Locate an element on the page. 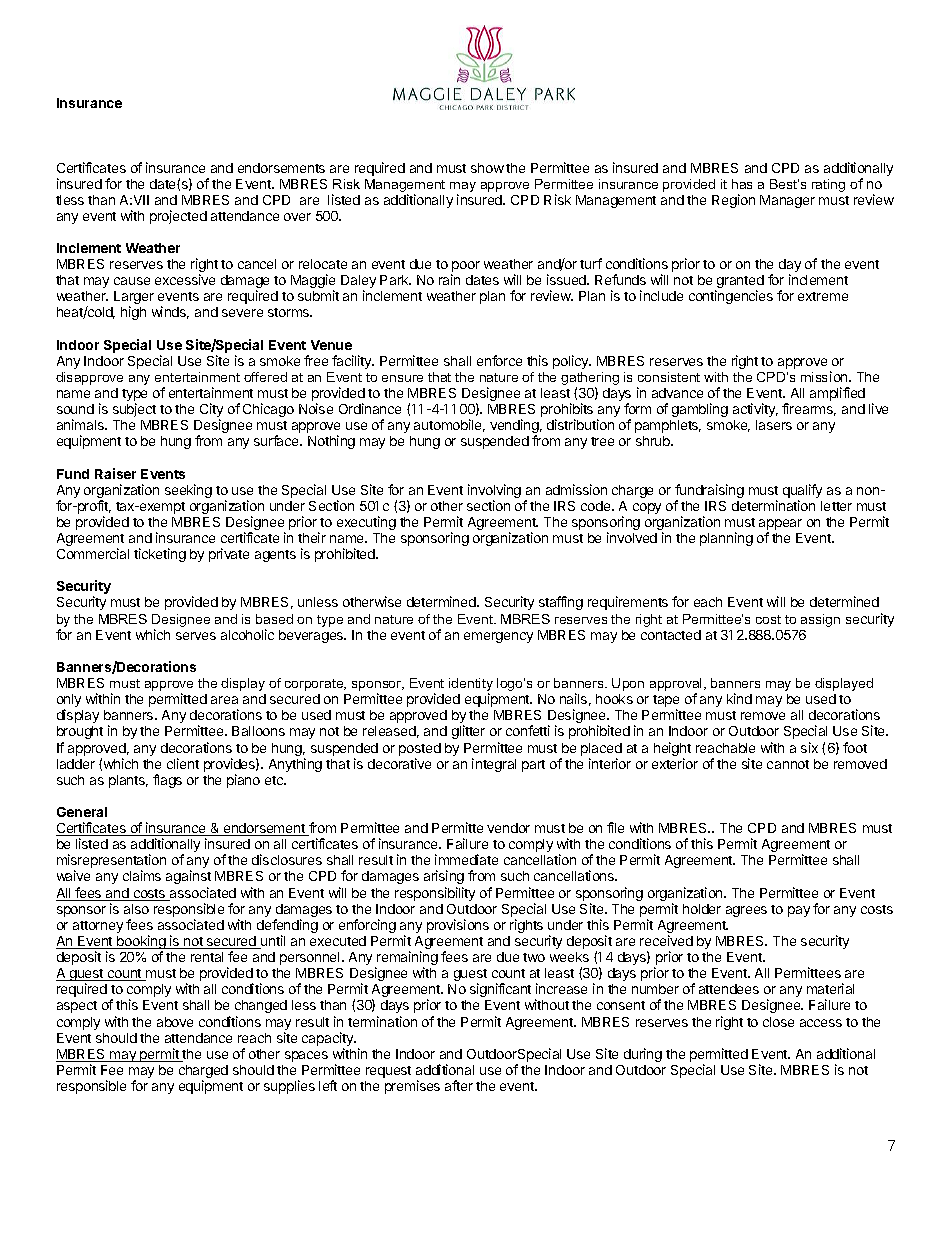 This image has width=952, height=1233. flags is located at coordinates (167, 781).
